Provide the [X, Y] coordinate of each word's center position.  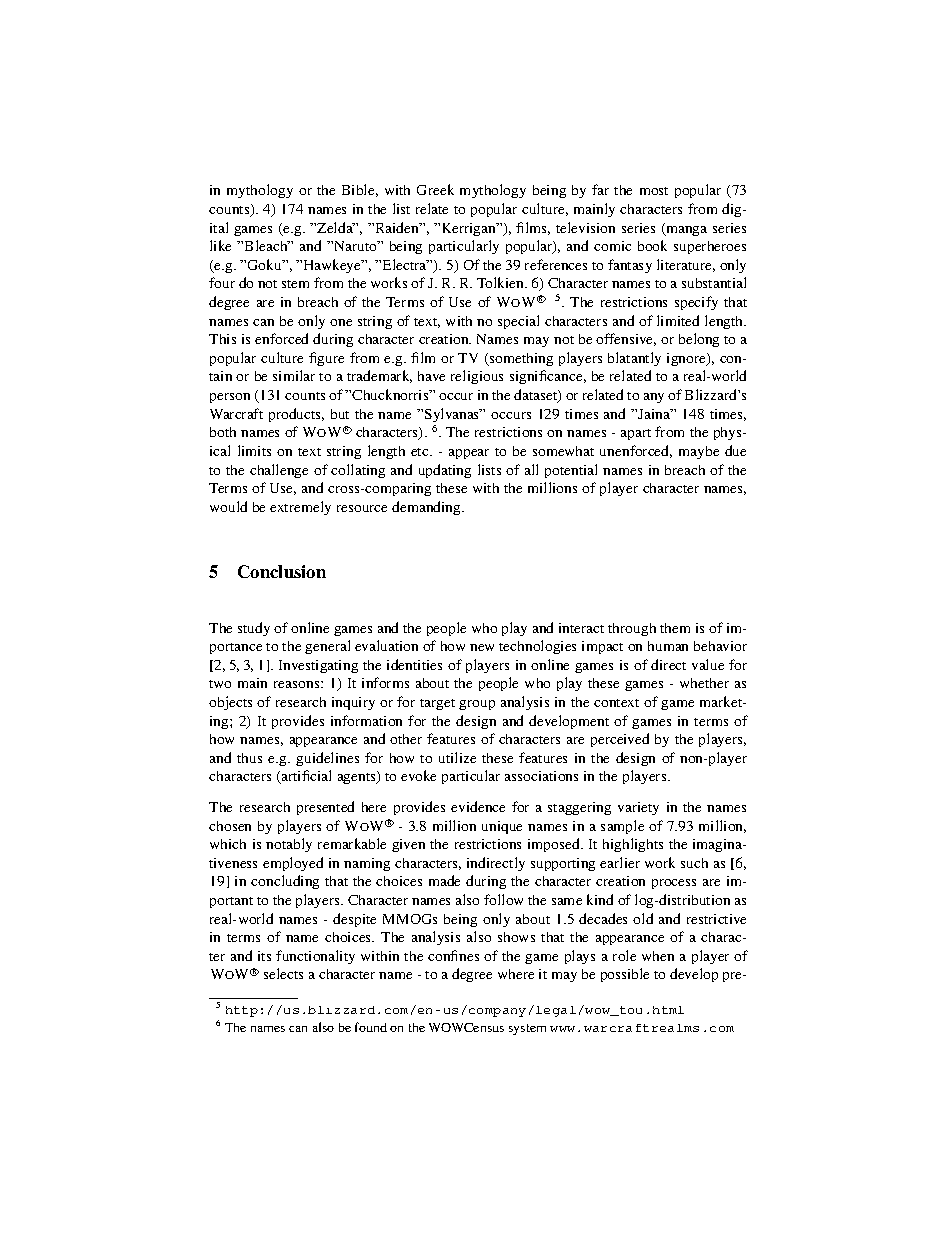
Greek [435, 189]
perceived [620, 740]
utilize [457, 757]
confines [453, 955]
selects [283, 973]
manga [685, 229]
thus [249, 758]
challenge [279, 471]
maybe [699, 452]
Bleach [267, 245]
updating [445, 471]
